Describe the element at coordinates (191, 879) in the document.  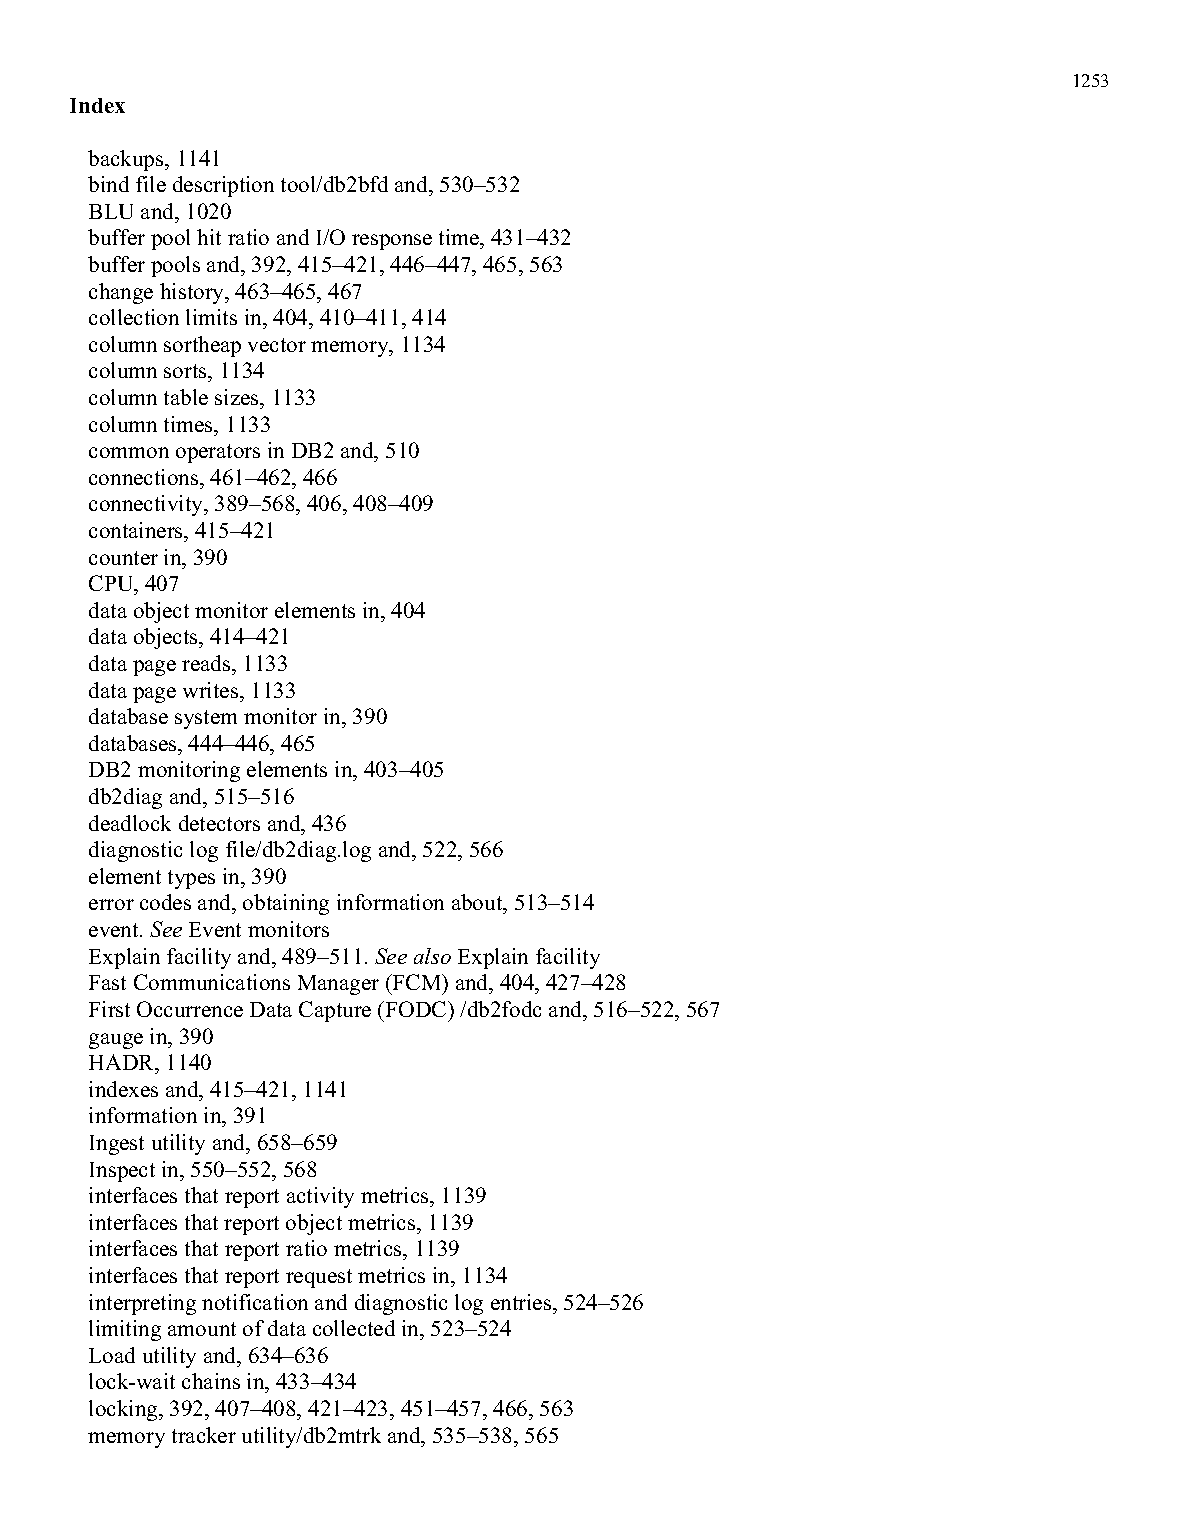
I see `types` at that location.
